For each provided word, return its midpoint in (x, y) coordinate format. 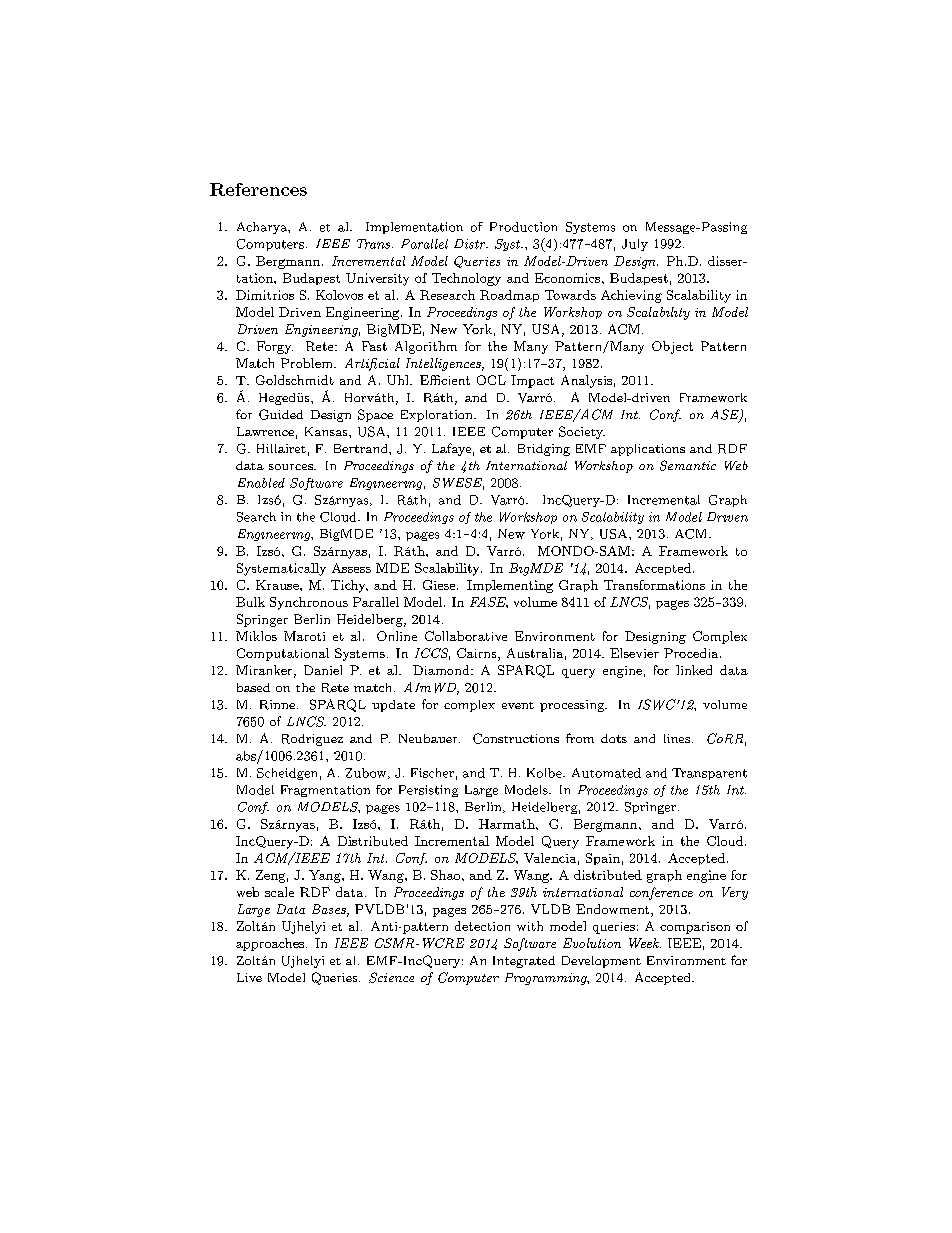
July (635, 245)
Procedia (692, 653)
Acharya (263, 228)
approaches (271, 944)
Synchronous (309, 603)
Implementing (510, 586)
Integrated (524, 962)
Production (523, 227)
